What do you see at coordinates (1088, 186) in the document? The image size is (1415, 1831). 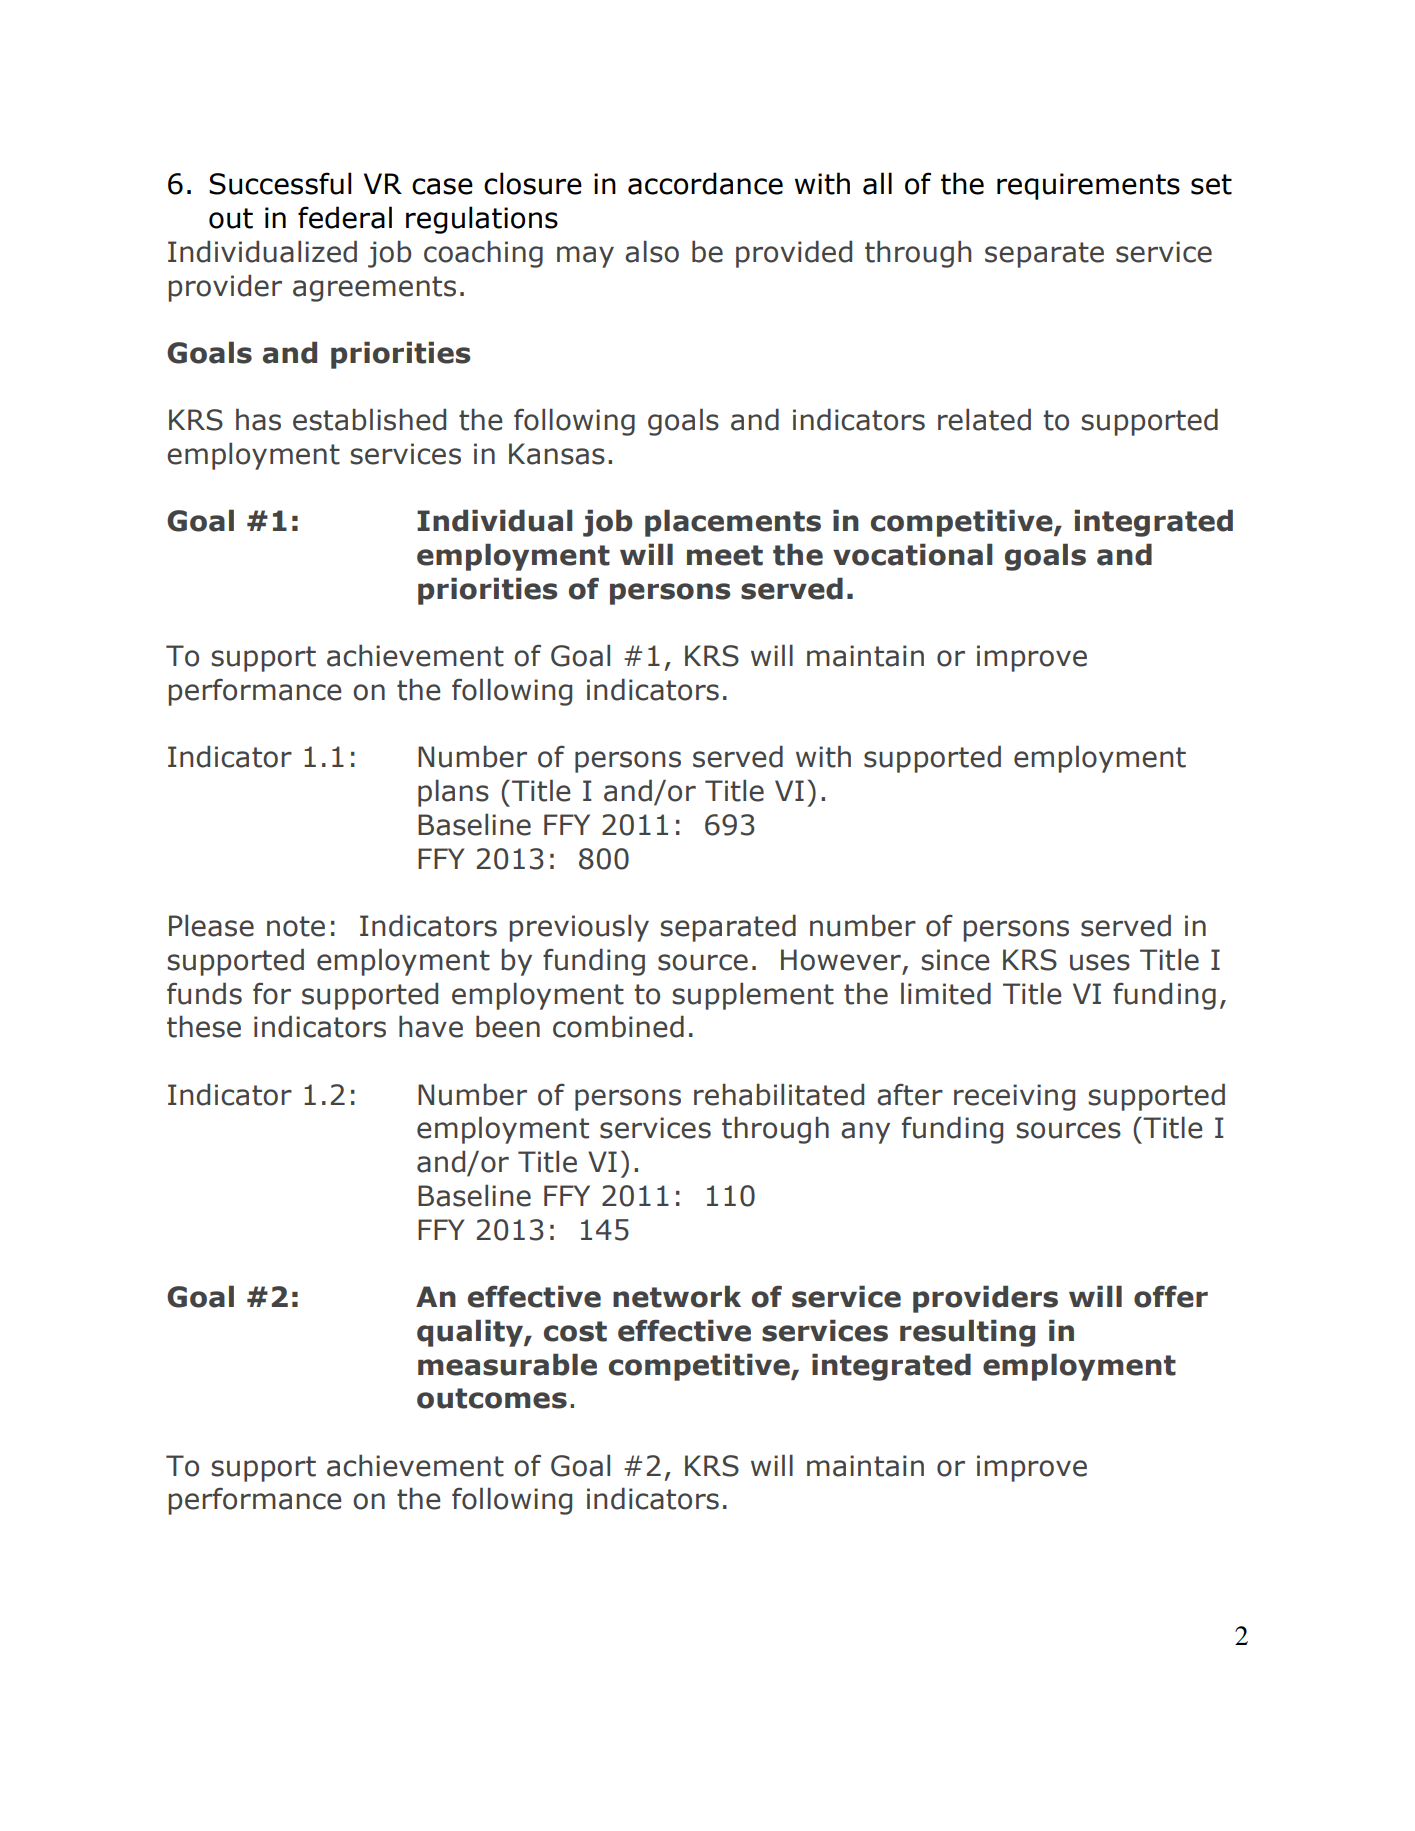 I see `requirements` at bounding box center [1088, 186].
